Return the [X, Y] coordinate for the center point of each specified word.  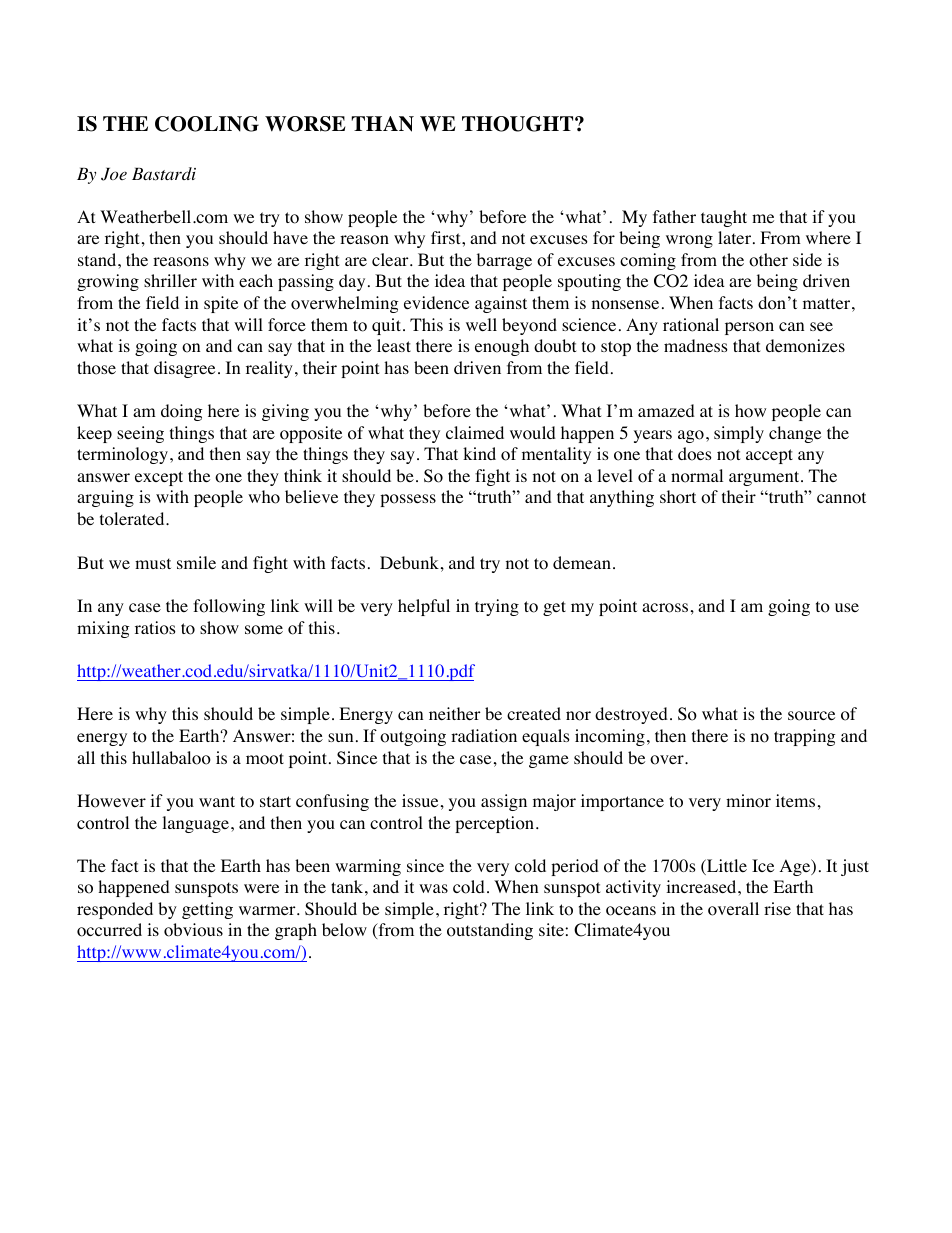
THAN [382, 124]
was [433, 888]
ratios [155, 628]
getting [207, 910]
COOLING [207, 124]
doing [182, 412]
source [811, 716]
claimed [475, 432]
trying [497, 607]
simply [739, 434]
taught [724, 218]
